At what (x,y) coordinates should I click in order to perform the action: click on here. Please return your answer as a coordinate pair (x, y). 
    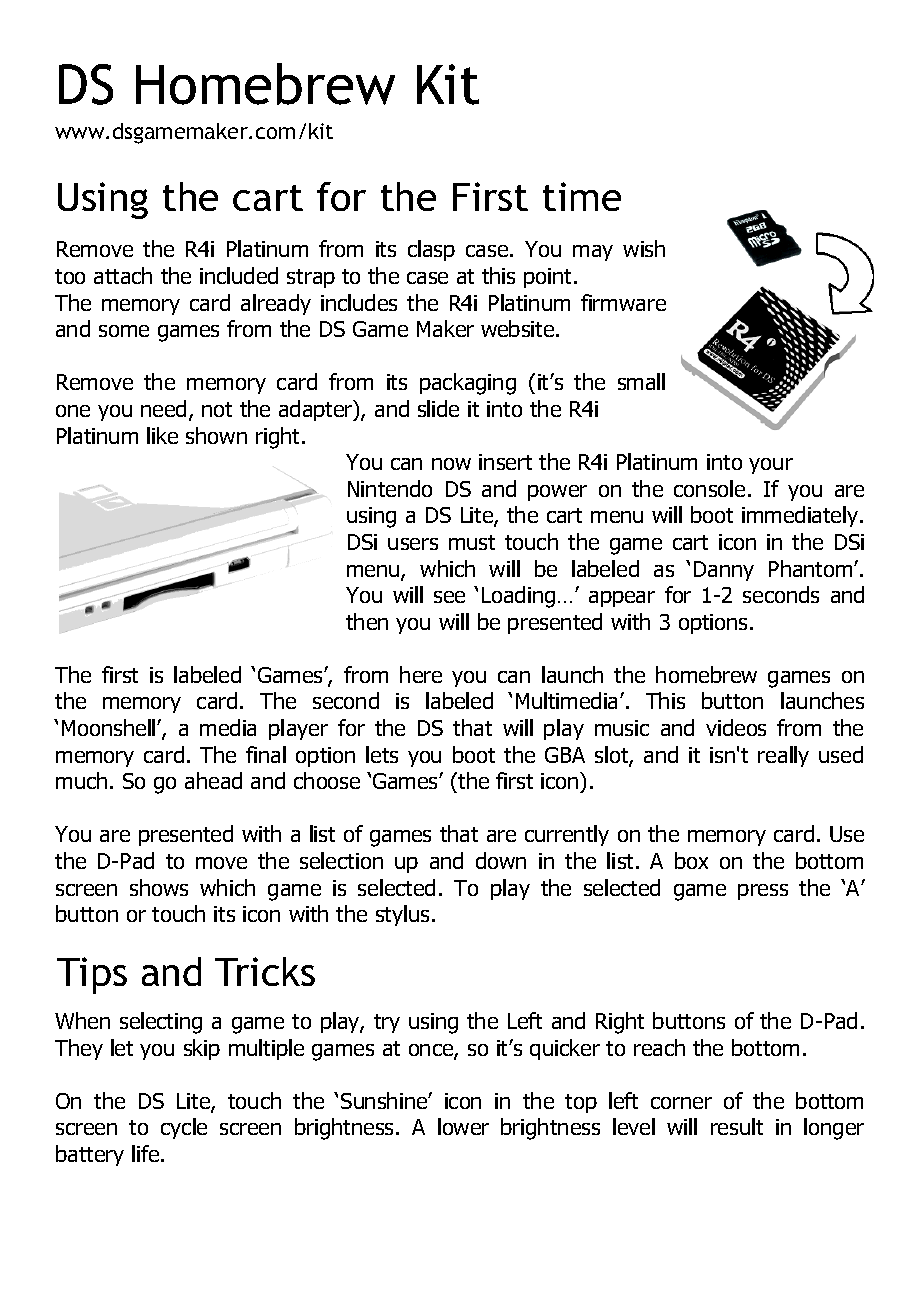
    Looking at the image, I should click on (421, 674).
